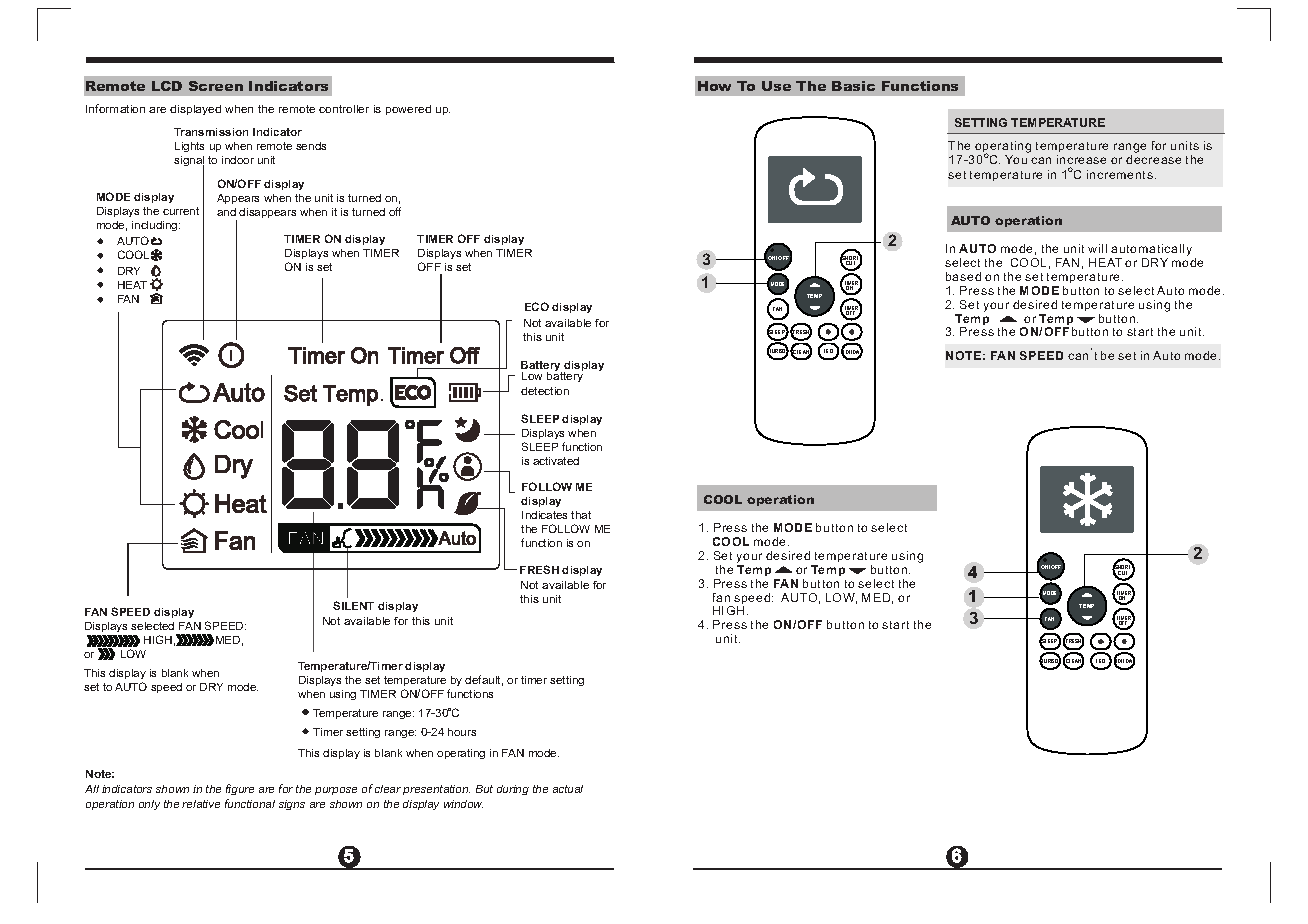  I want to click on detection, so click(545, 391).
